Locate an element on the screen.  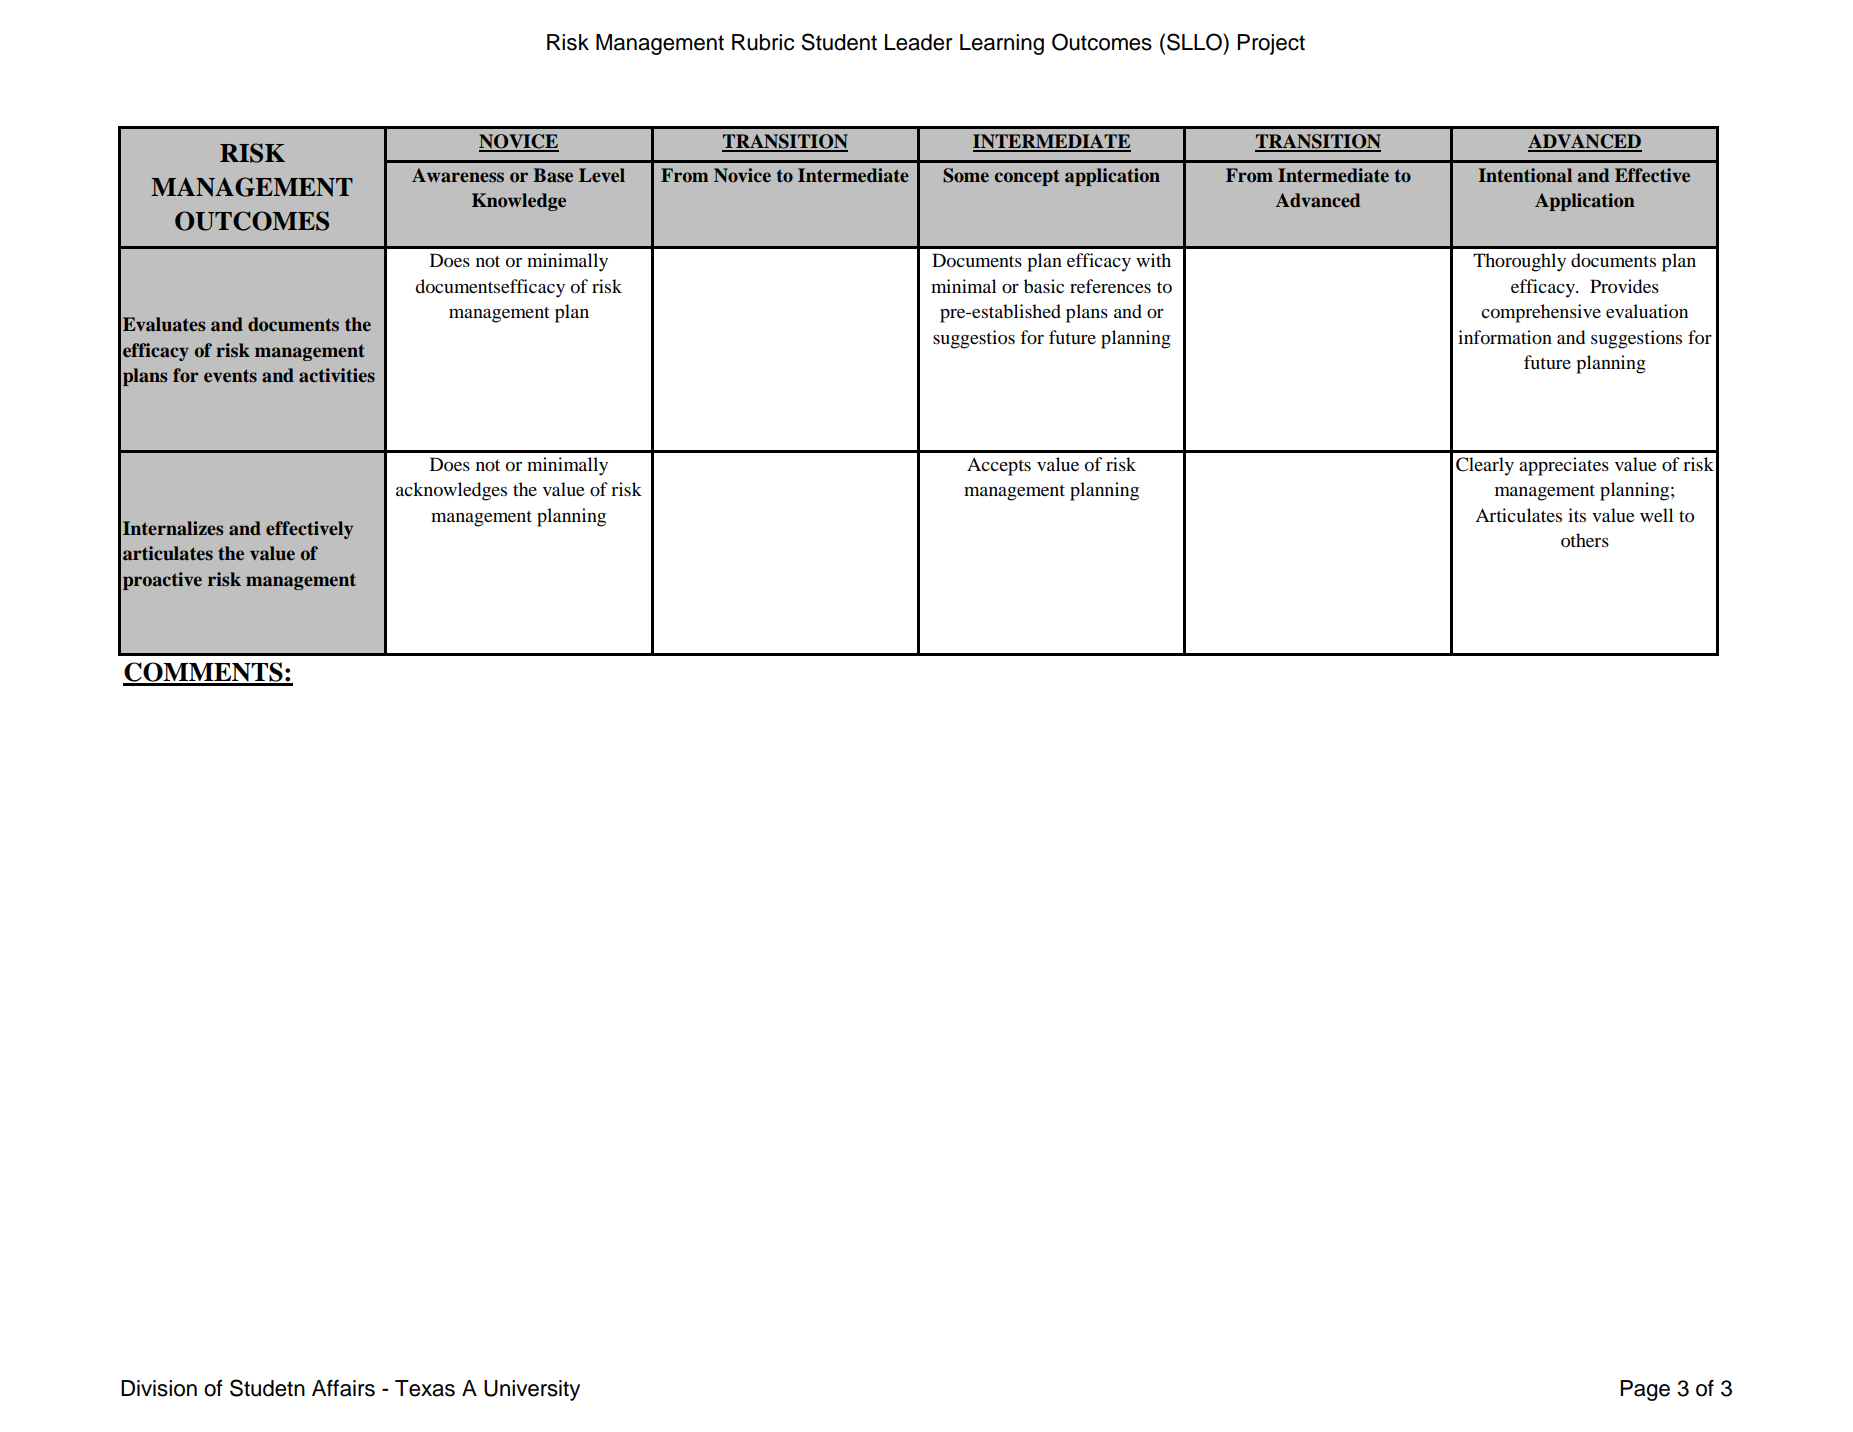
well is located at coordinates (1656, 515).
